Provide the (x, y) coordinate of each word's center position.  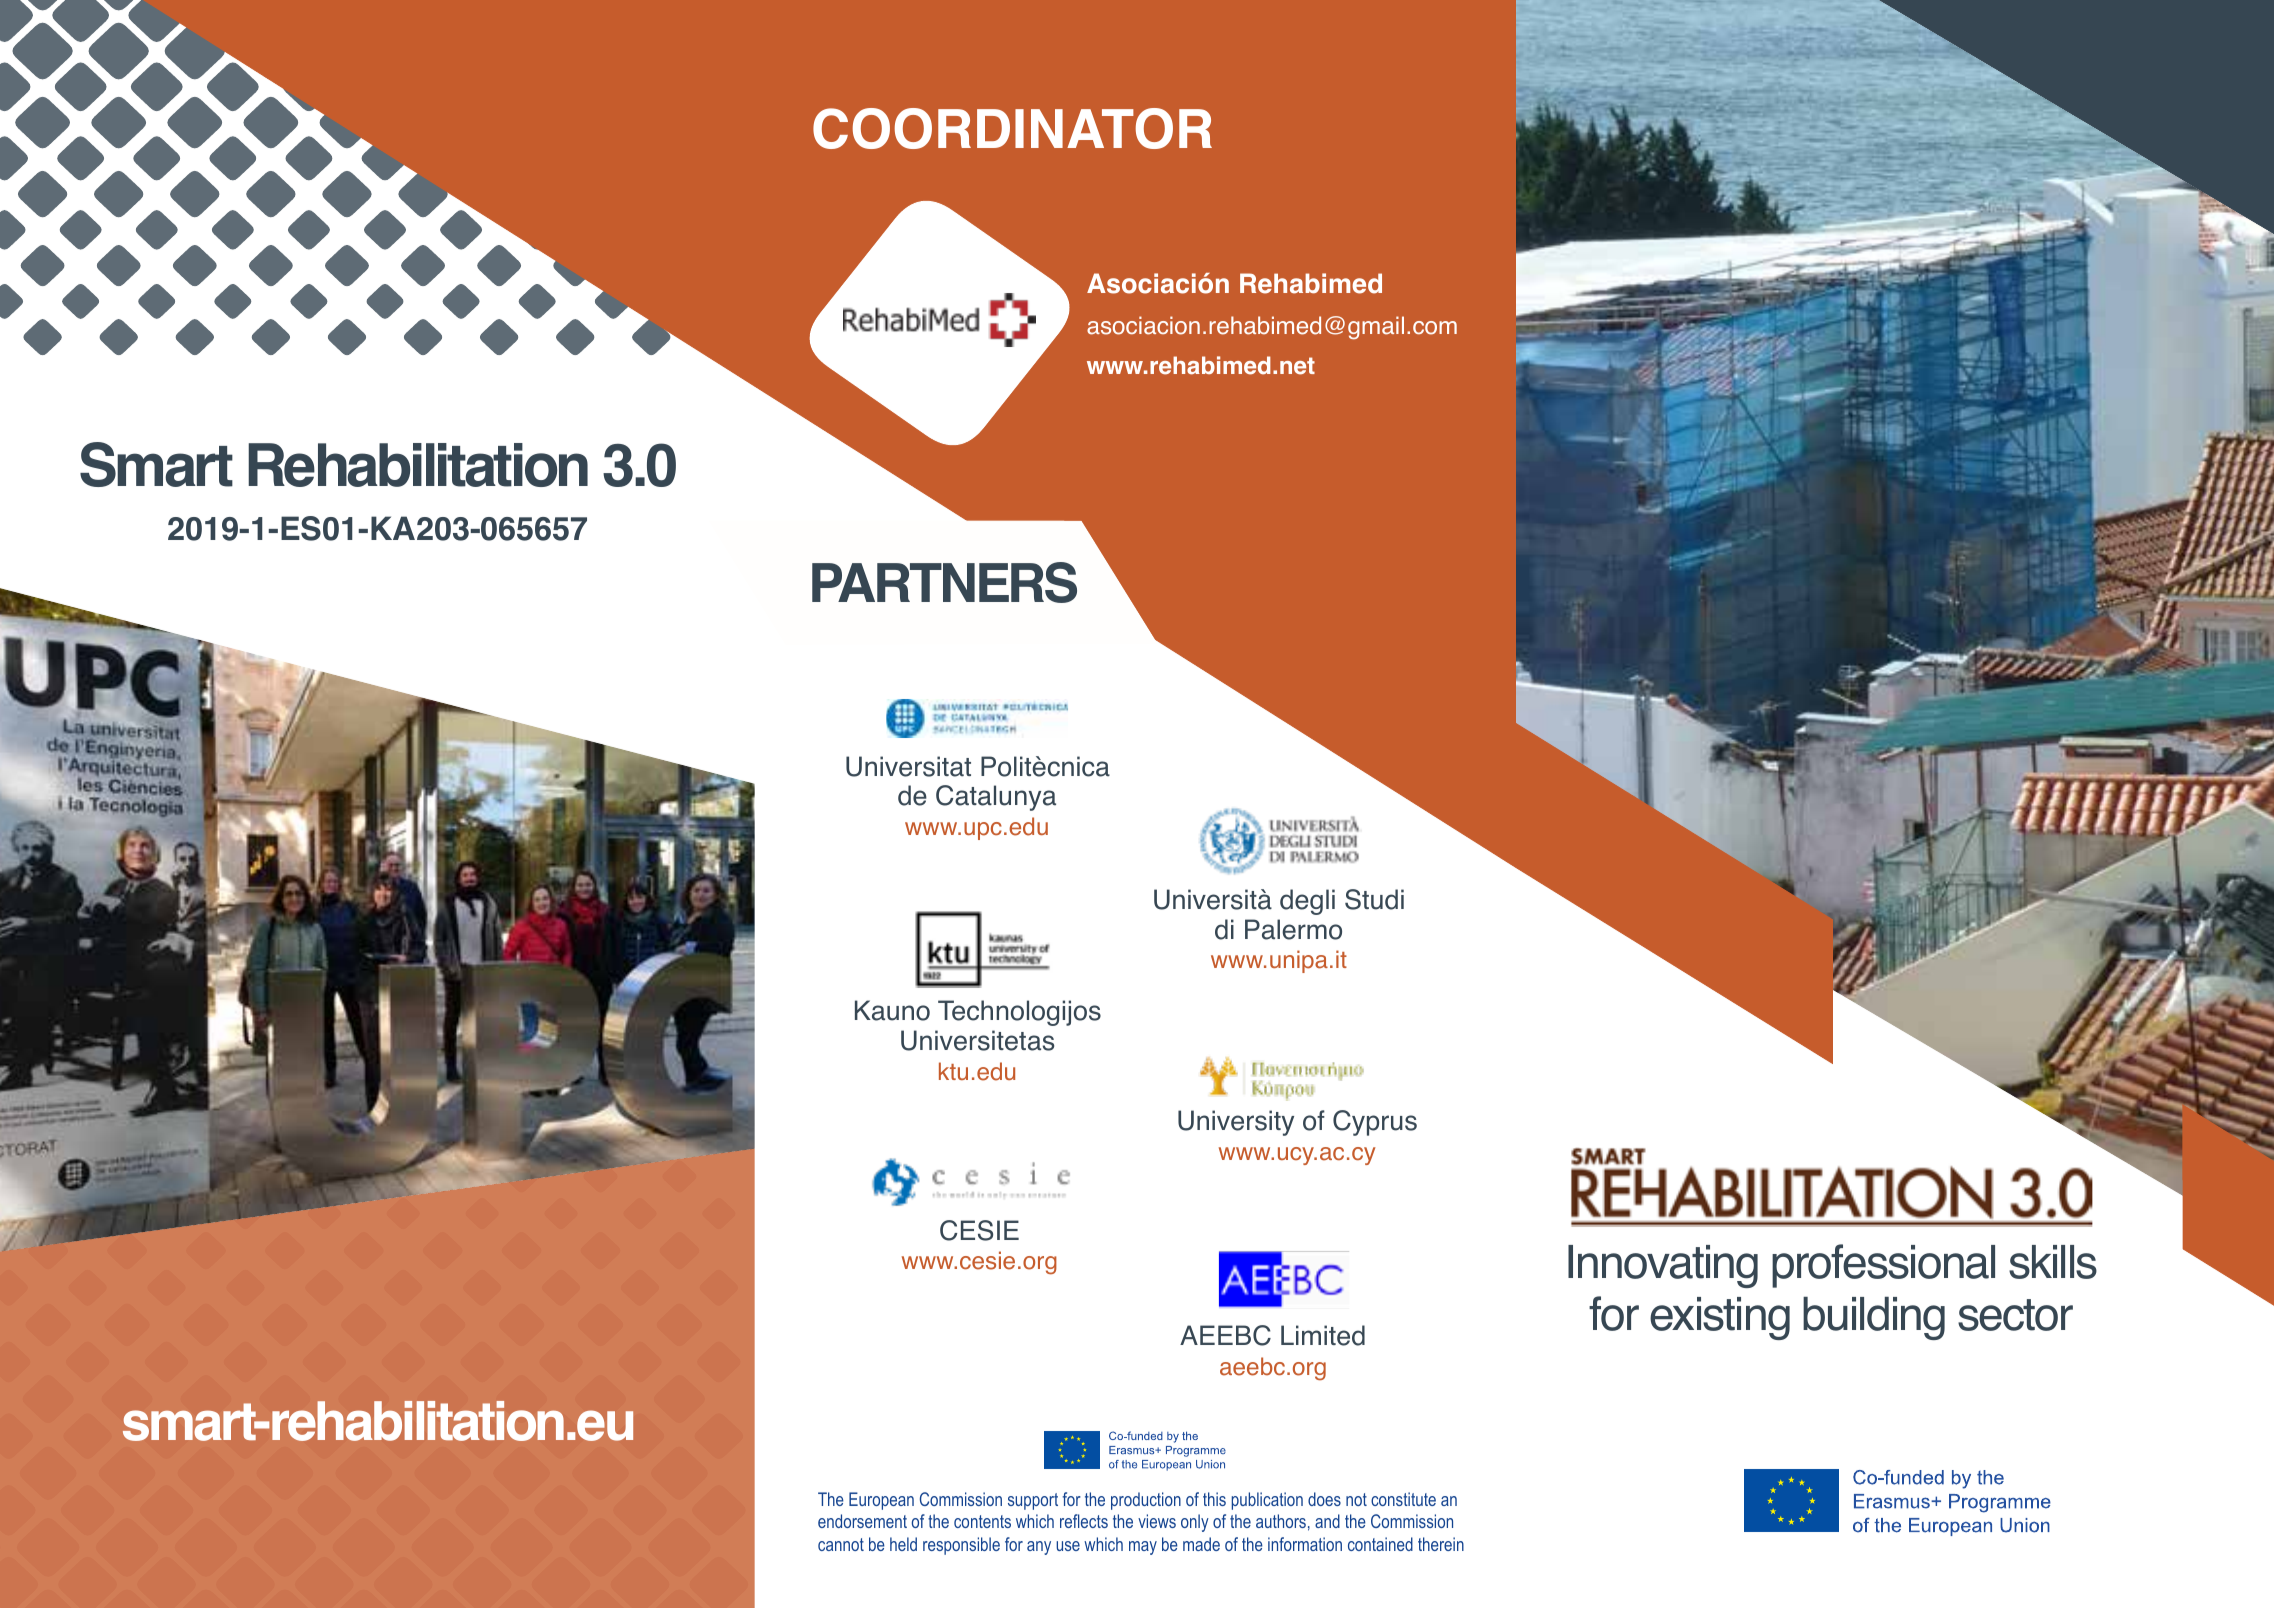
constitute (1403, 1499)
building (1874, 1318)
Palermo (1293, 929)
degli (1307, 902)
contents (982, 1521)
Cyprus (1375, 1123)
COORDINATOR (1012, 128)
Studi (1374, 899)
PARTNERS (944, 582)
